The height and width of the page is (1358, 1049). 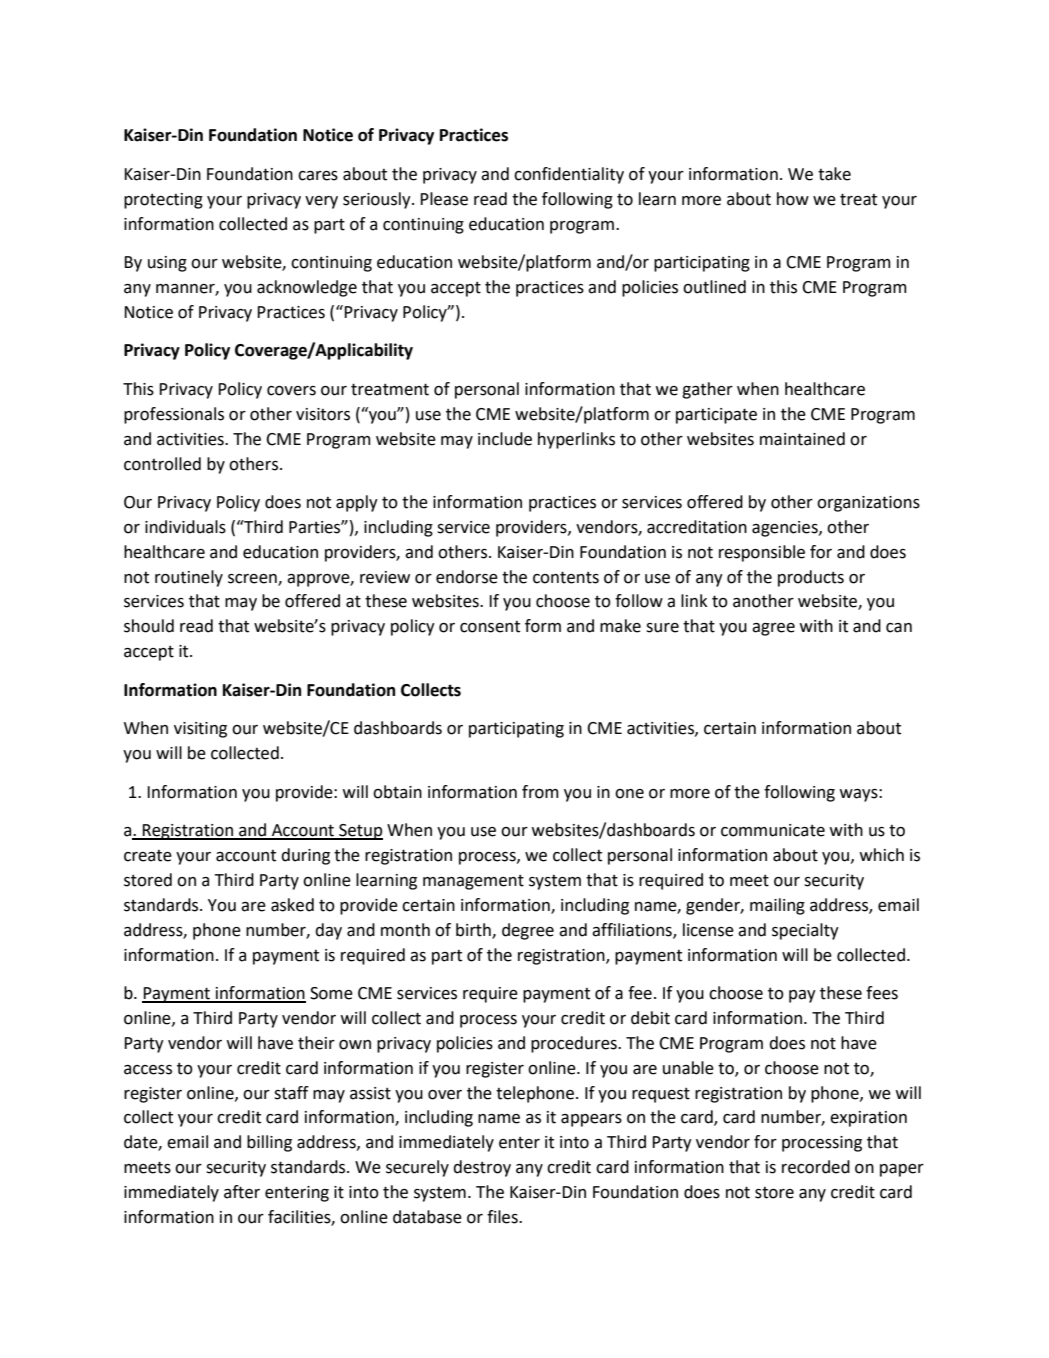 What do you see at coordinates (242, 1192) in the page?
I see `after` at bounding box center [242, 1192].
